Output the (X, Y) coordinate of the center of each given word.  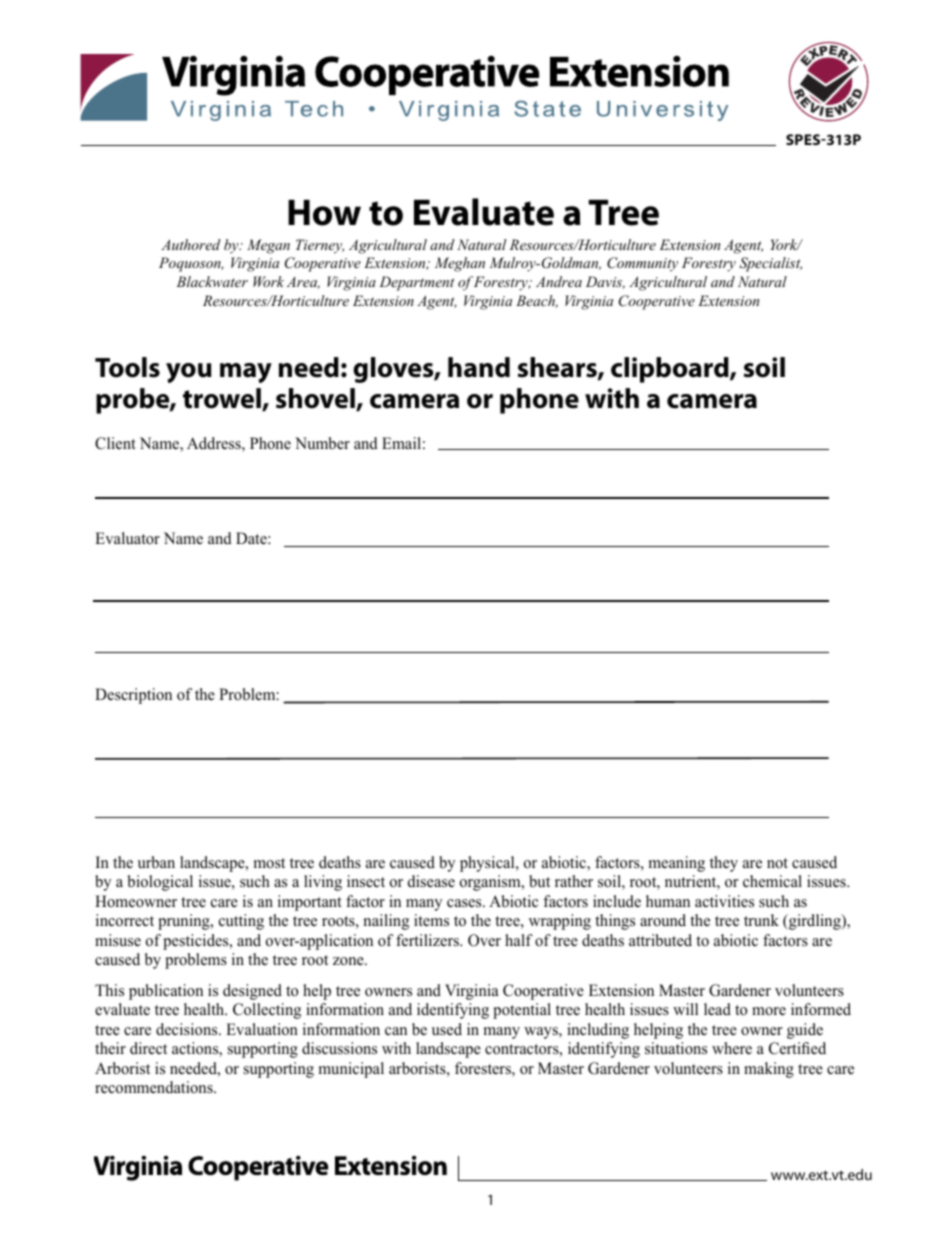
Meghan (460, 264)
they (724, 864)
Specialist (770, 264)
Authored (191, 244)
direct (148, 1048)
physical (488, 864)
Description (133, 696)
